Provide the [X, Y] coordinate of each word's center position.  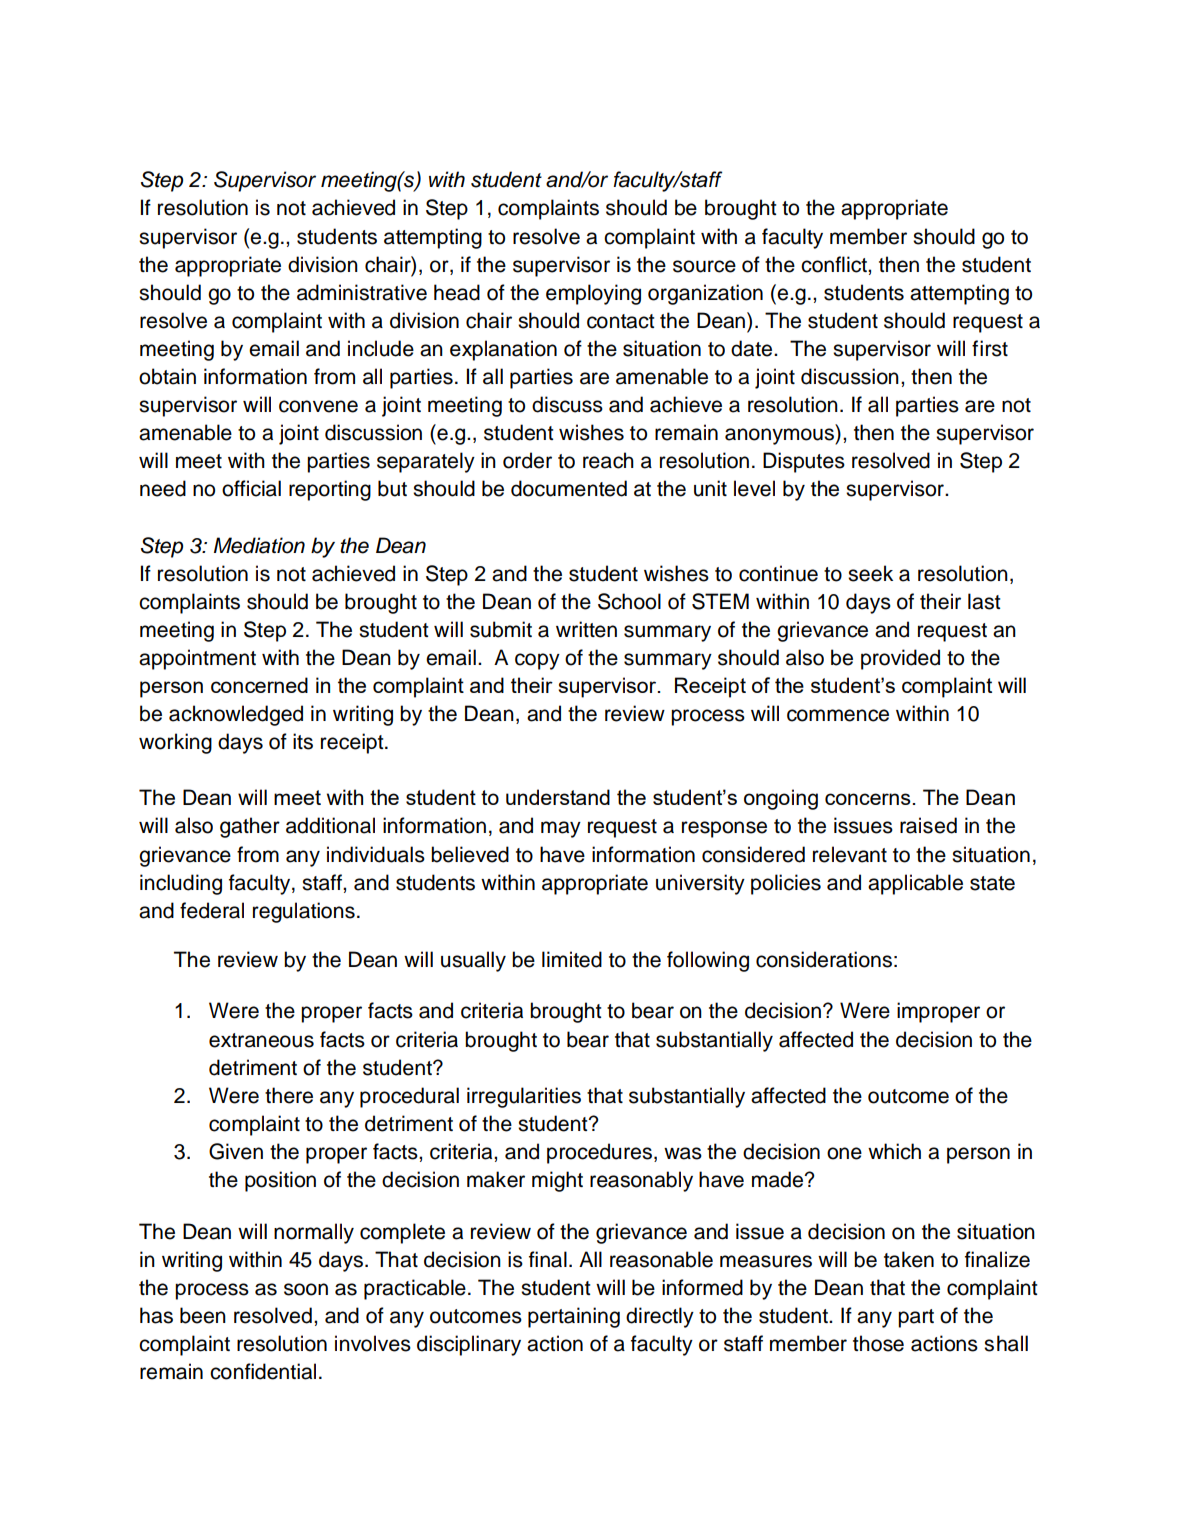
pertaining [574, 1317]
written [586, 629]
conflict [835, 264]
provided [900, 659]
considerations [824, 959]
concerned [259, 685]
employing [593, 294]
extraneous [261, 1040]
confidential [263, 1371]
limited [572, 959]
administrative [362, 292]
